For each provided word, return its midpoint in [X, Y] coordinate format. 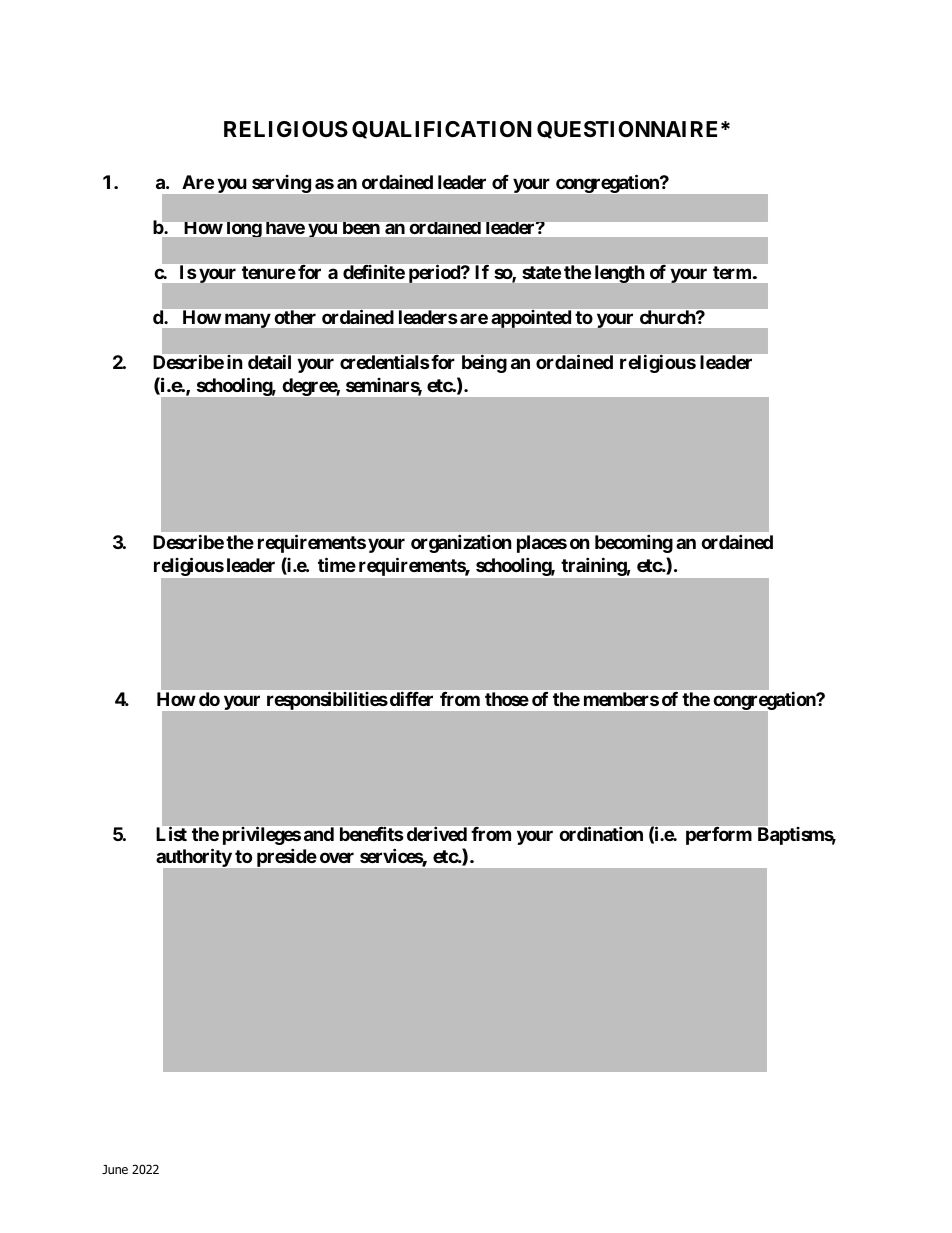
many [248, 321]
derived [437, 834]
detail [269, 362]
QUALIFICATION [442, 130]
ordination [601, 834]
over [337, 857]
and [319, 834]
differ [410, 699]
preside [287, 858]
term [732, 272]
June [115, 1169]
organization [461, 544]
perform [719, 836]
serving [281, 184]
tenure [269, 272]
